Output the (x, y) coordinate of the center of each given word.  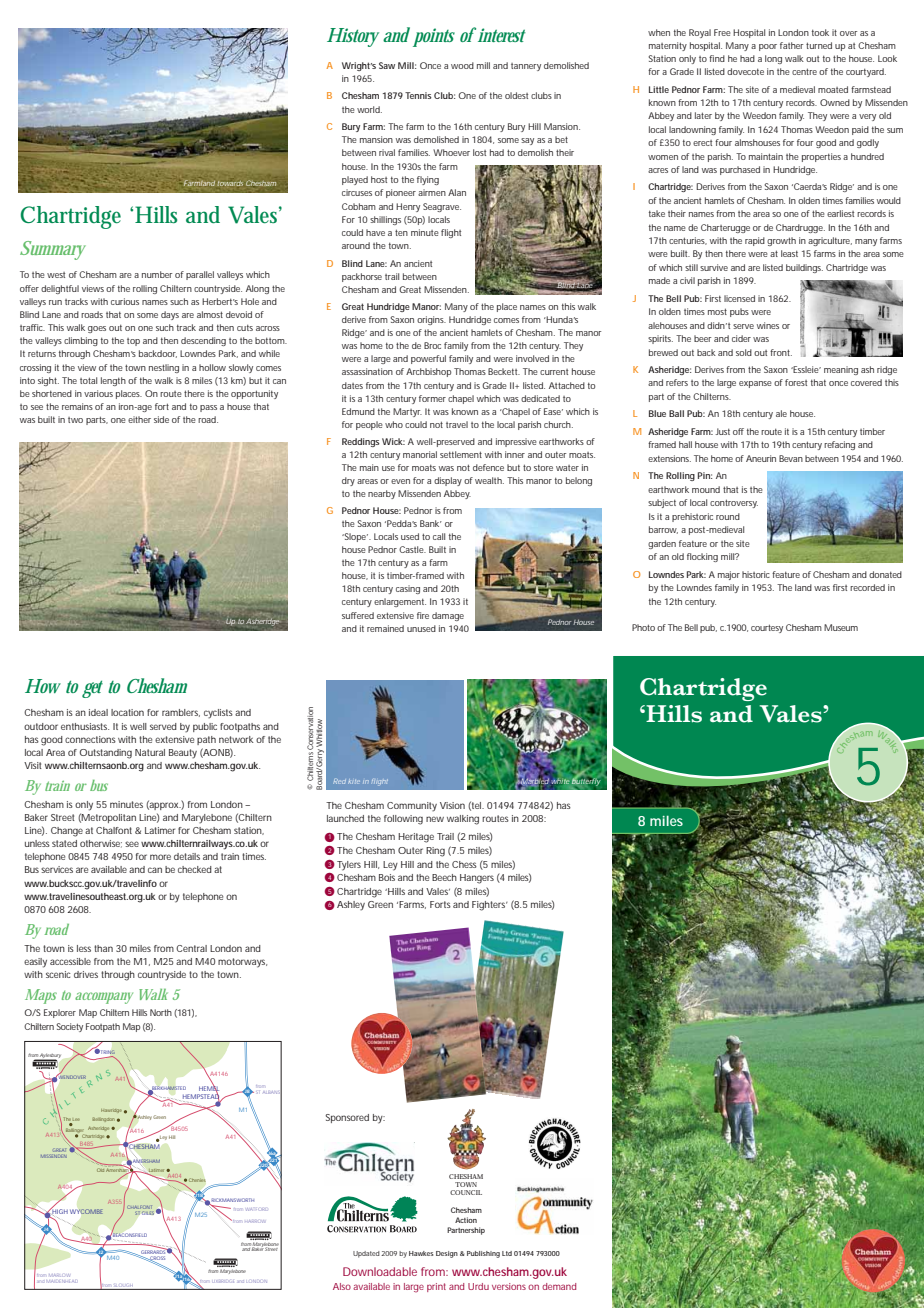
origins (431, 320)
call (439, 536)
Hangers (477, 879)
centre (804, 71)
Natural (150, 752)
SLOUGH (124, 1286)
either (139, 419)
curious (125, 301)
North (161, 1012)
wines (768, 325)
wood (462, 65)
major (729, 575)
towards (230, 183)
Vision (452, 805)
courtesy (767, 628)
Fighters (490, 906)
